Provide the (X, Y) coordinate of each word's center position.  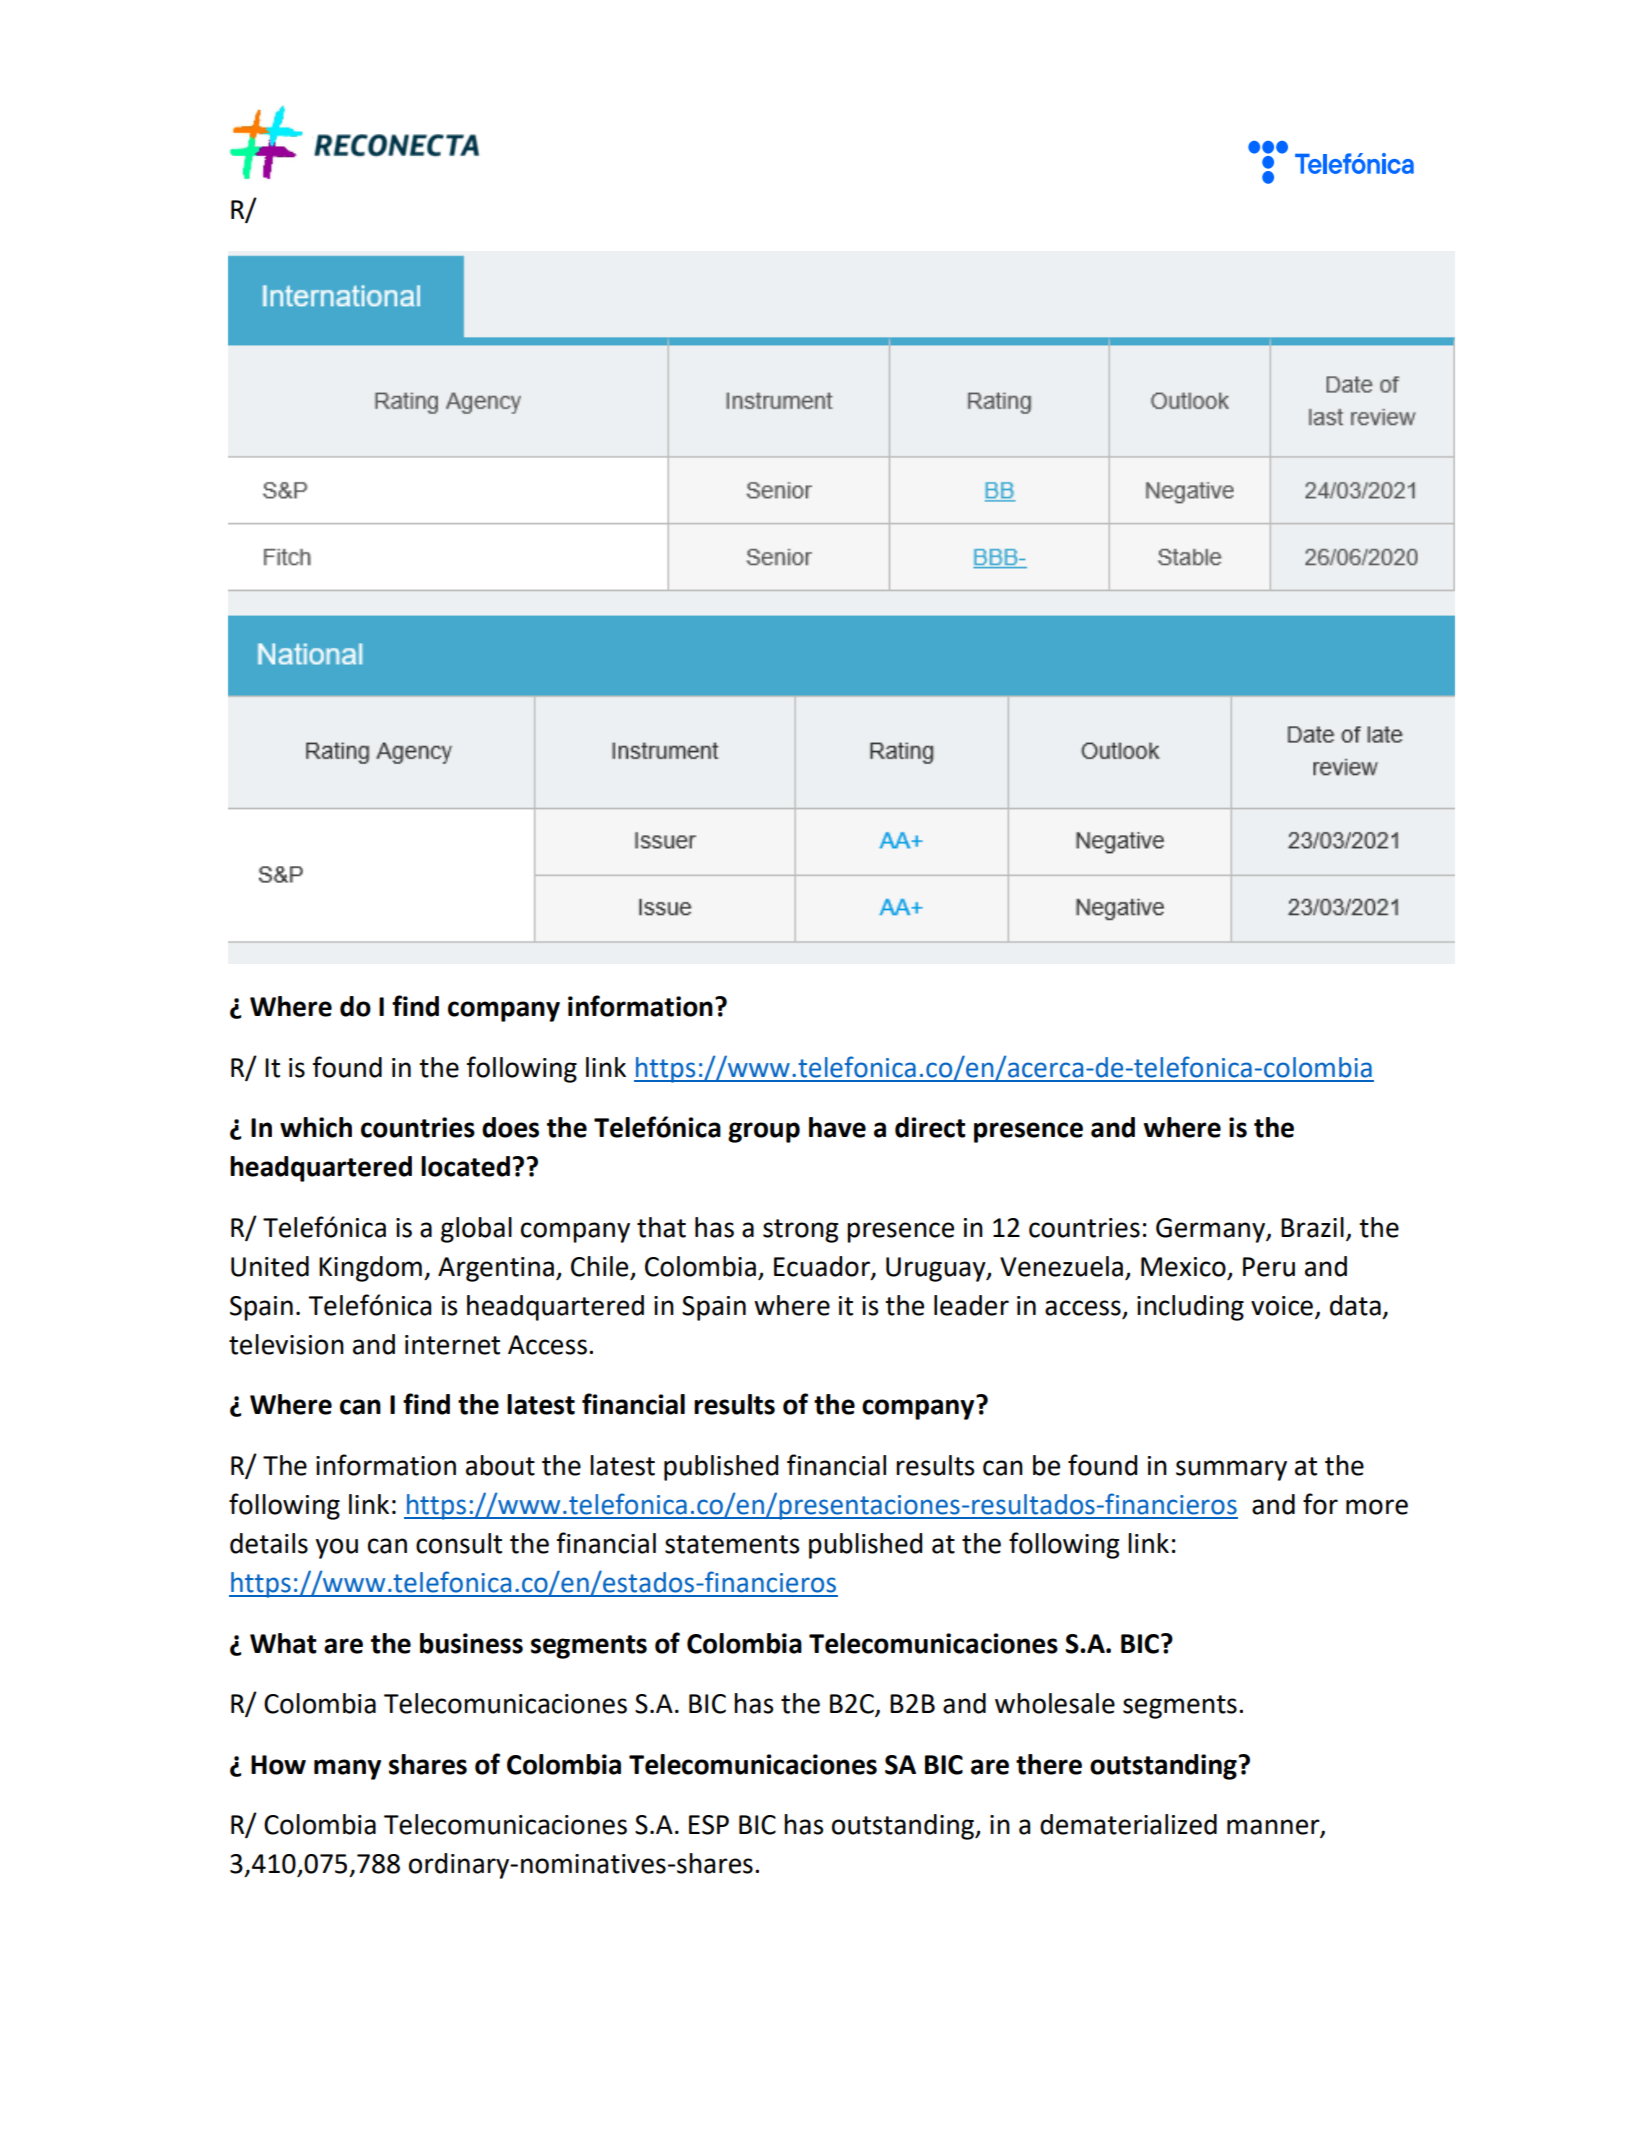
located (465, 1166)
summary (1231, 1470)
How (278, 1765)
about (500, 1465)
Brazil (1312, 1227)
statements (732, 1544)
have (837, 1127)
